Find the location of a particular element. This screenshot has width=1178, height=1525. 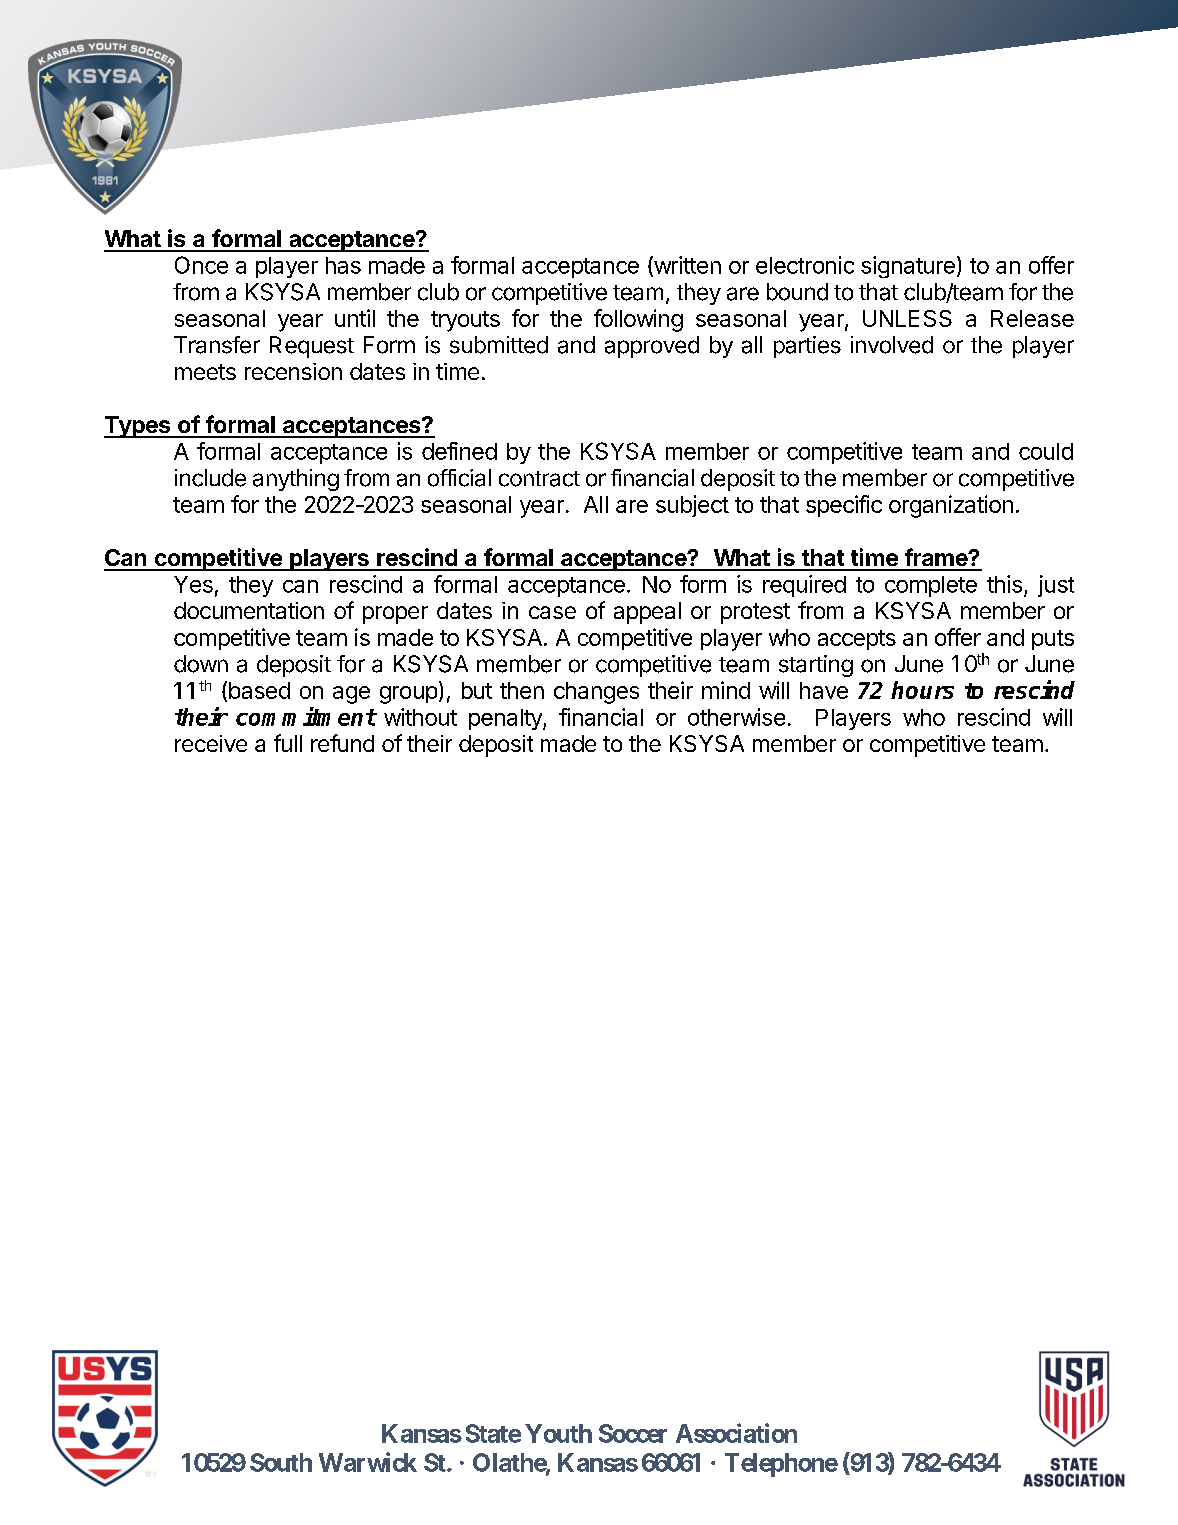

complete is located at coordinates (931, 586).
